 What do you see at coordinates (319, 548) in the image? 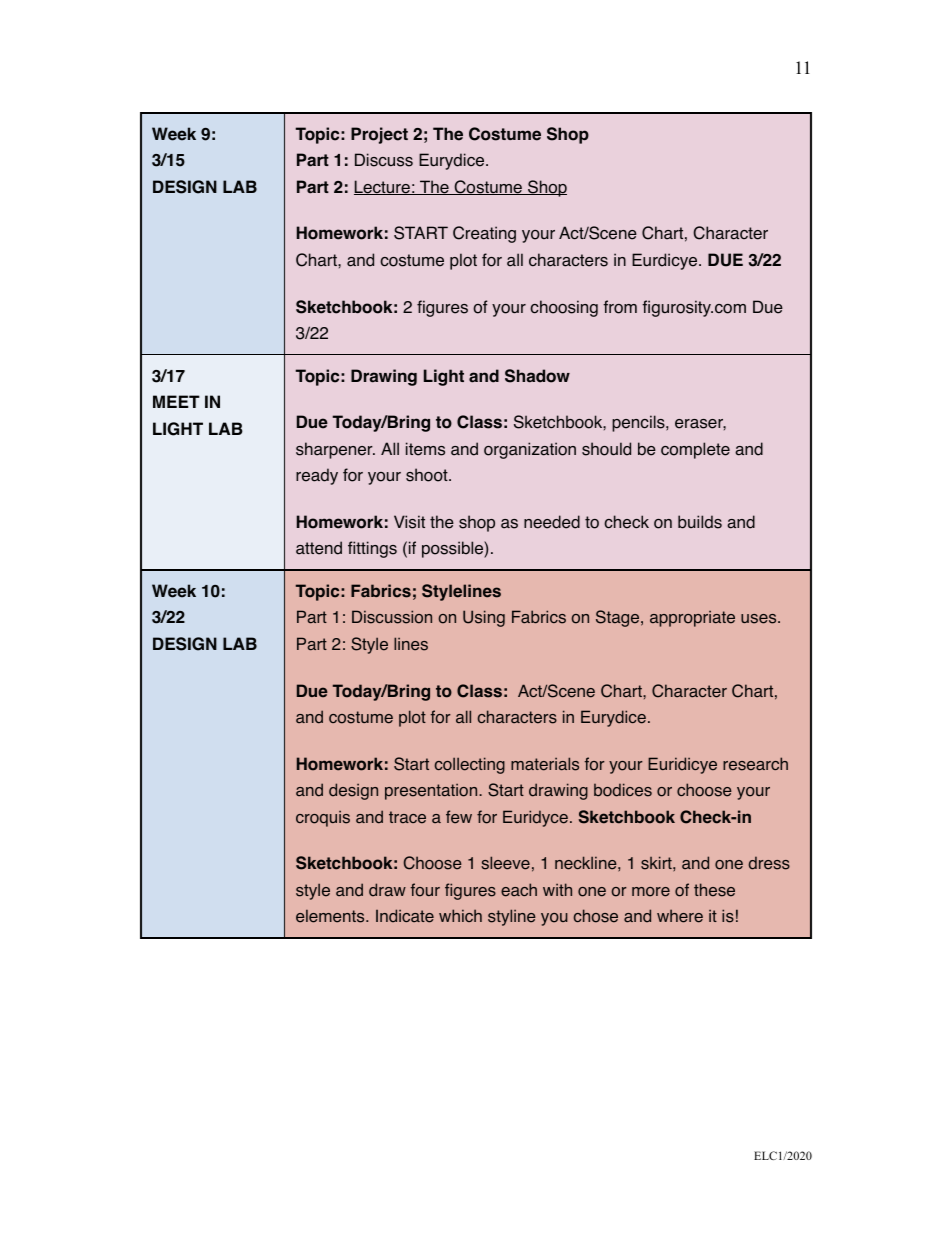
I see `attend` at bounding box center [319, 548].
